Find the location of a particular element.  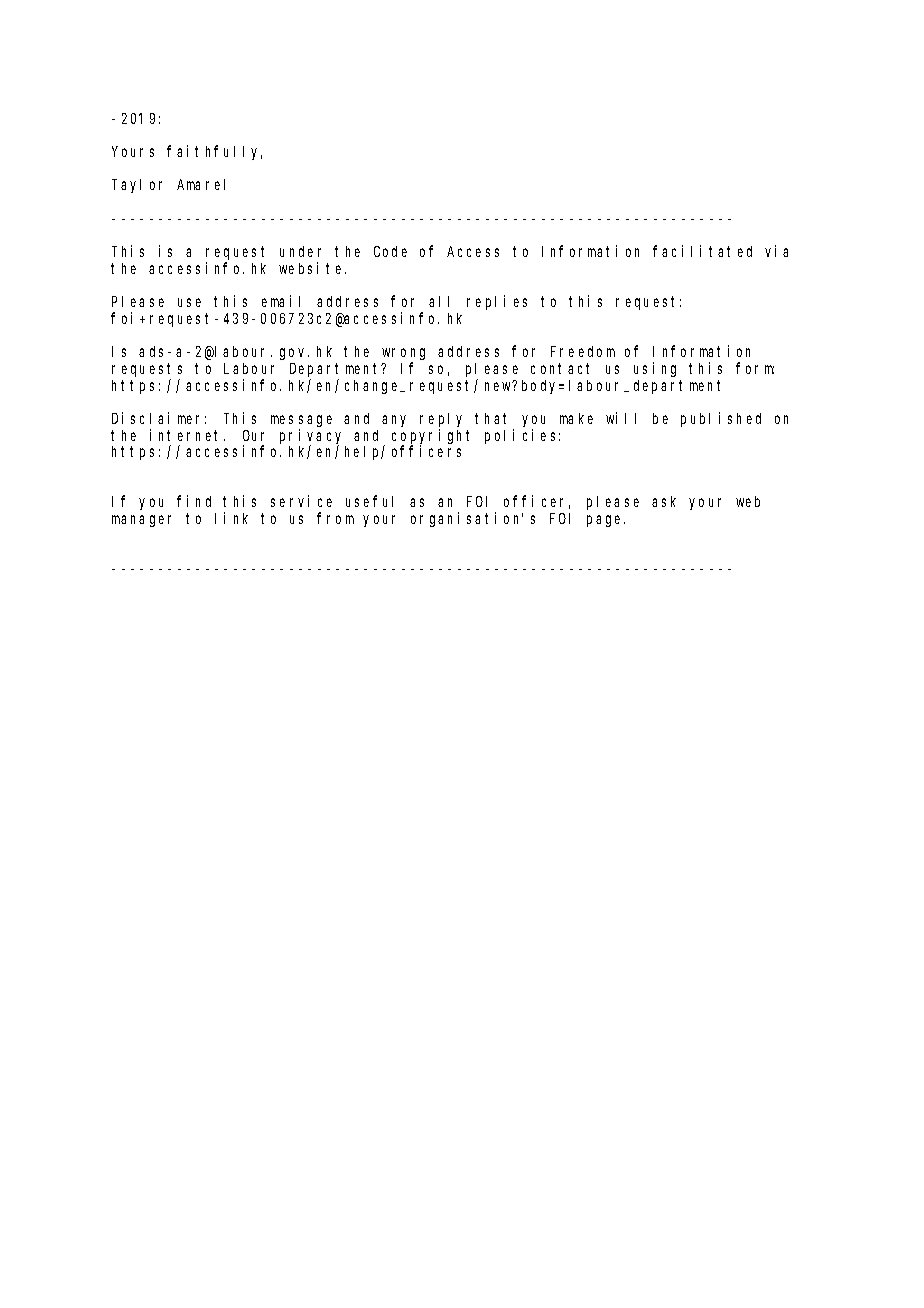

make is located at coordinates (576, 418).
